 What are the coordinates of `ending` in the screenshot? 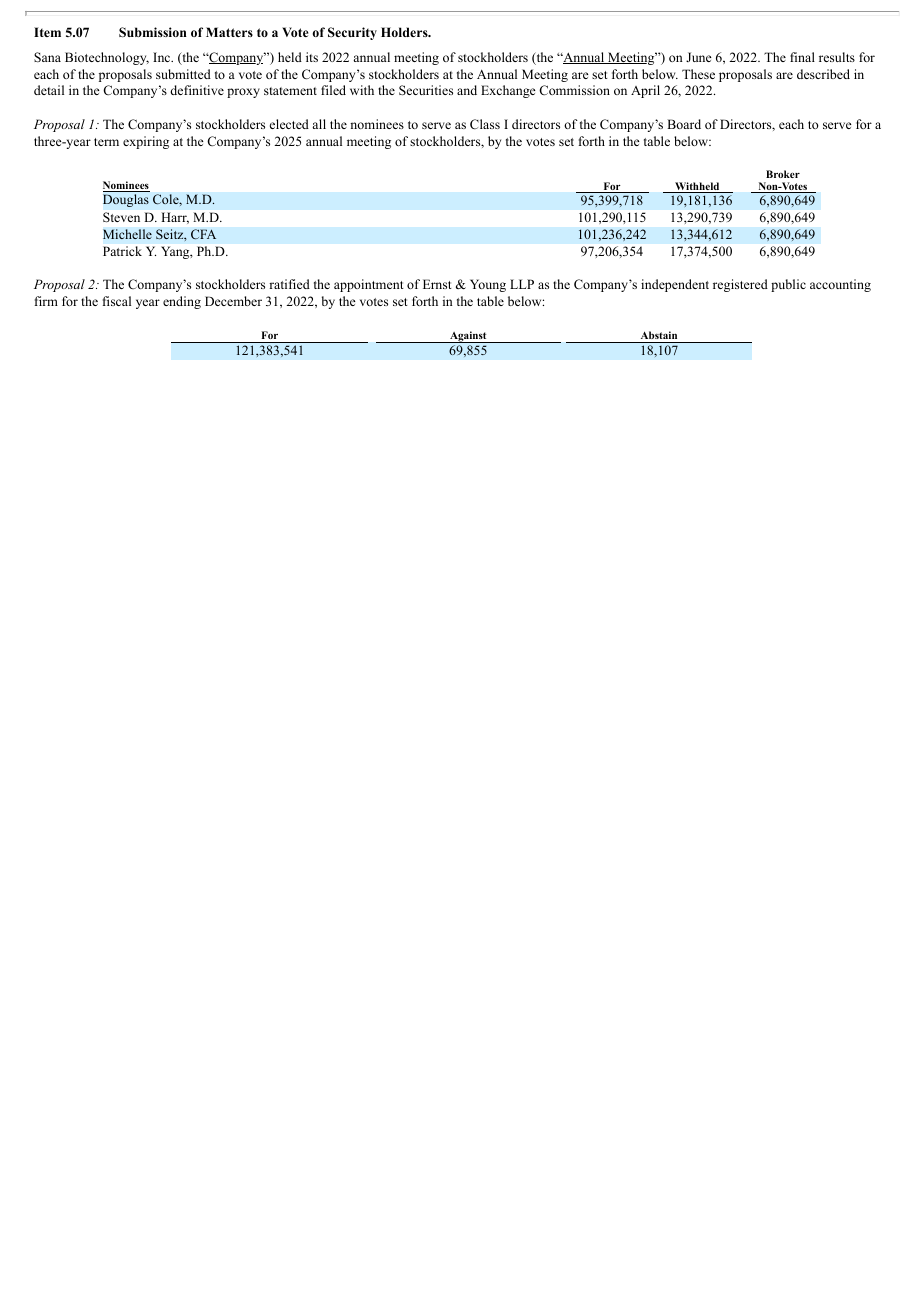 It's located at (182, 302).
